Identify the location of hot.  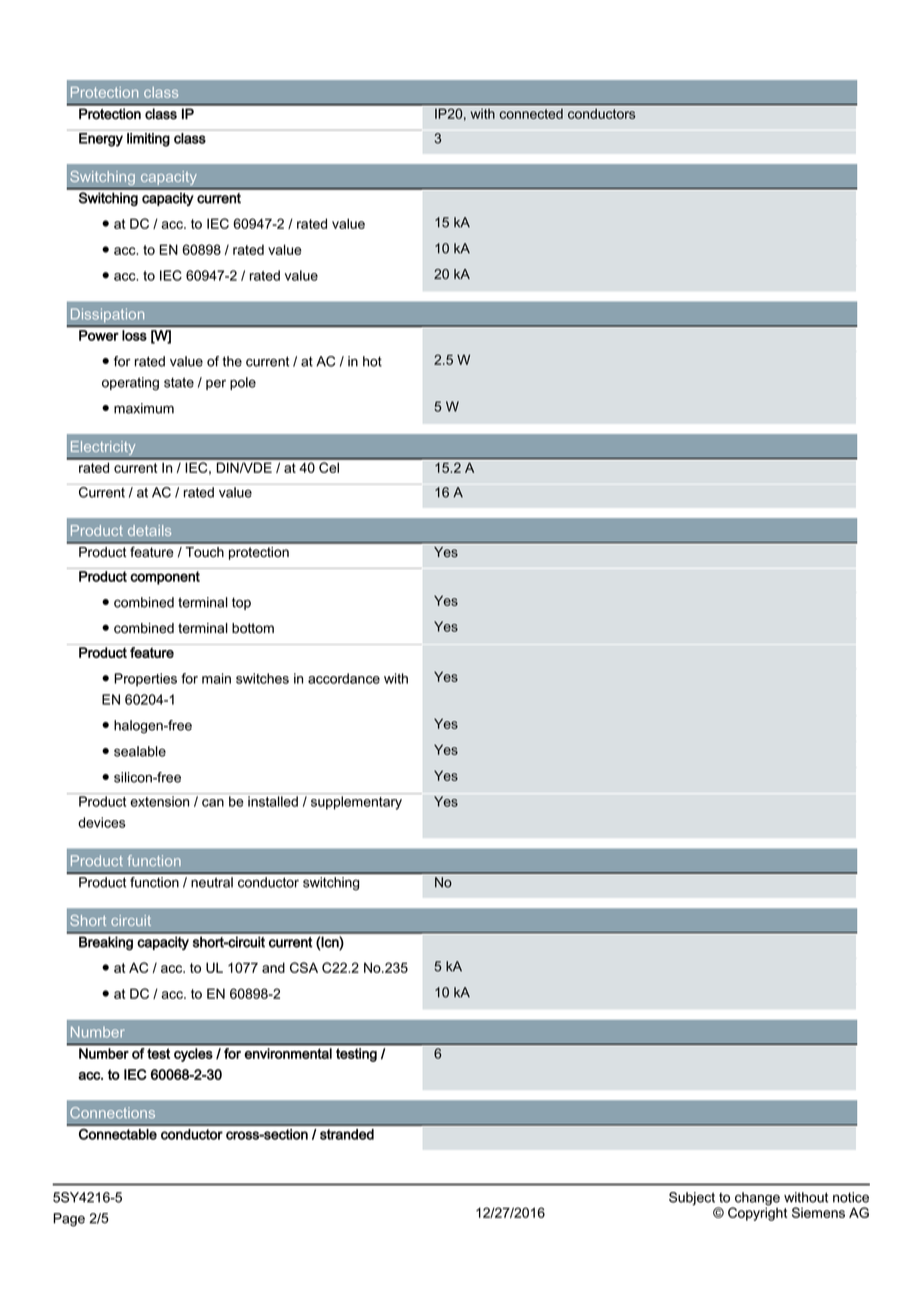
(372, 361).
